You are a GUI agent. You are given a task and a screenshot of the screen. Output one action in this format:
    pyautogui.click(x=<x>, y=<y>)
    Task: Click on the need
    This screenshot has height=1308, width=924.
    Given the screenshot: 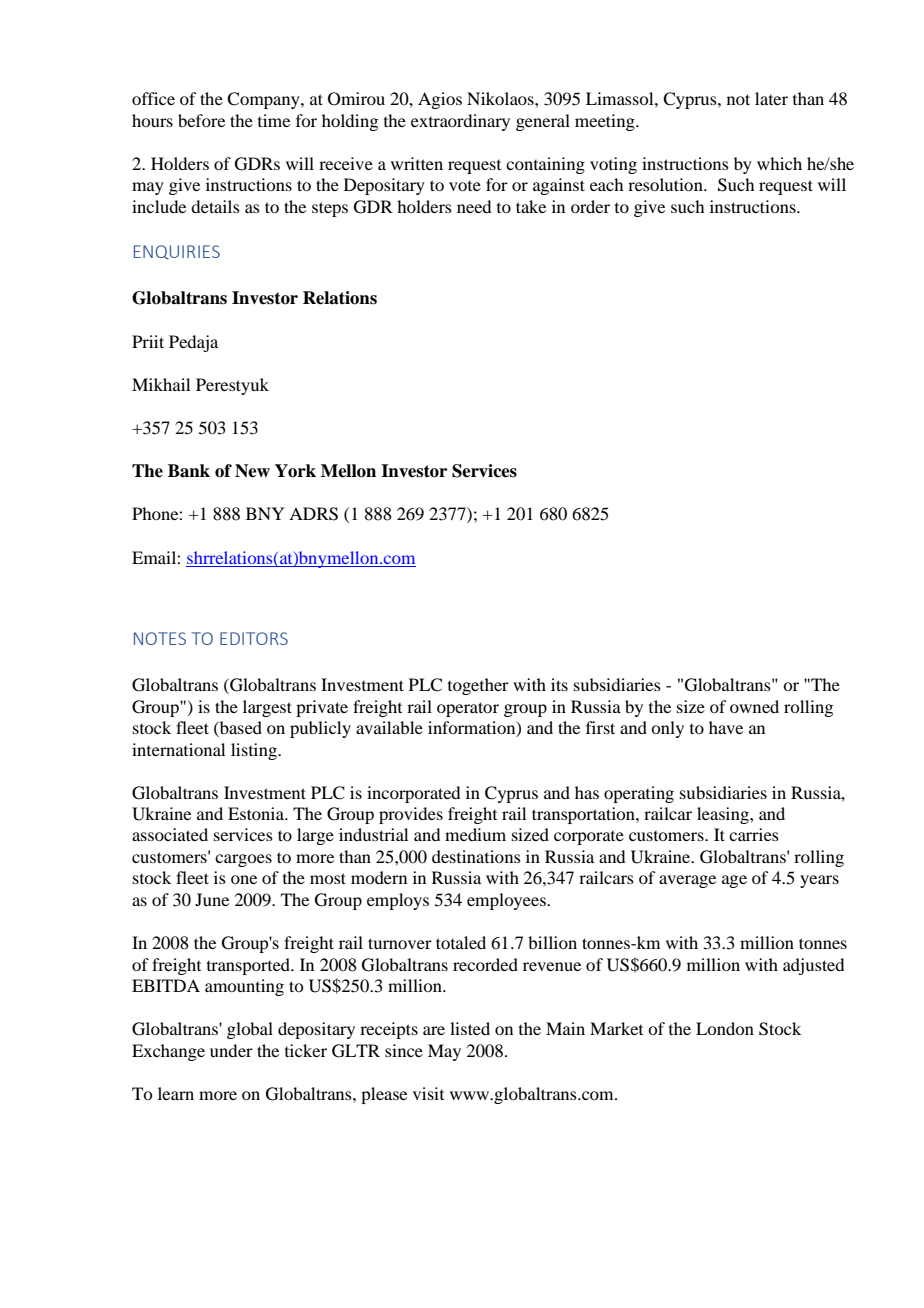 What is the action you would take?
    pyautogui.click(x=474, y=206)
